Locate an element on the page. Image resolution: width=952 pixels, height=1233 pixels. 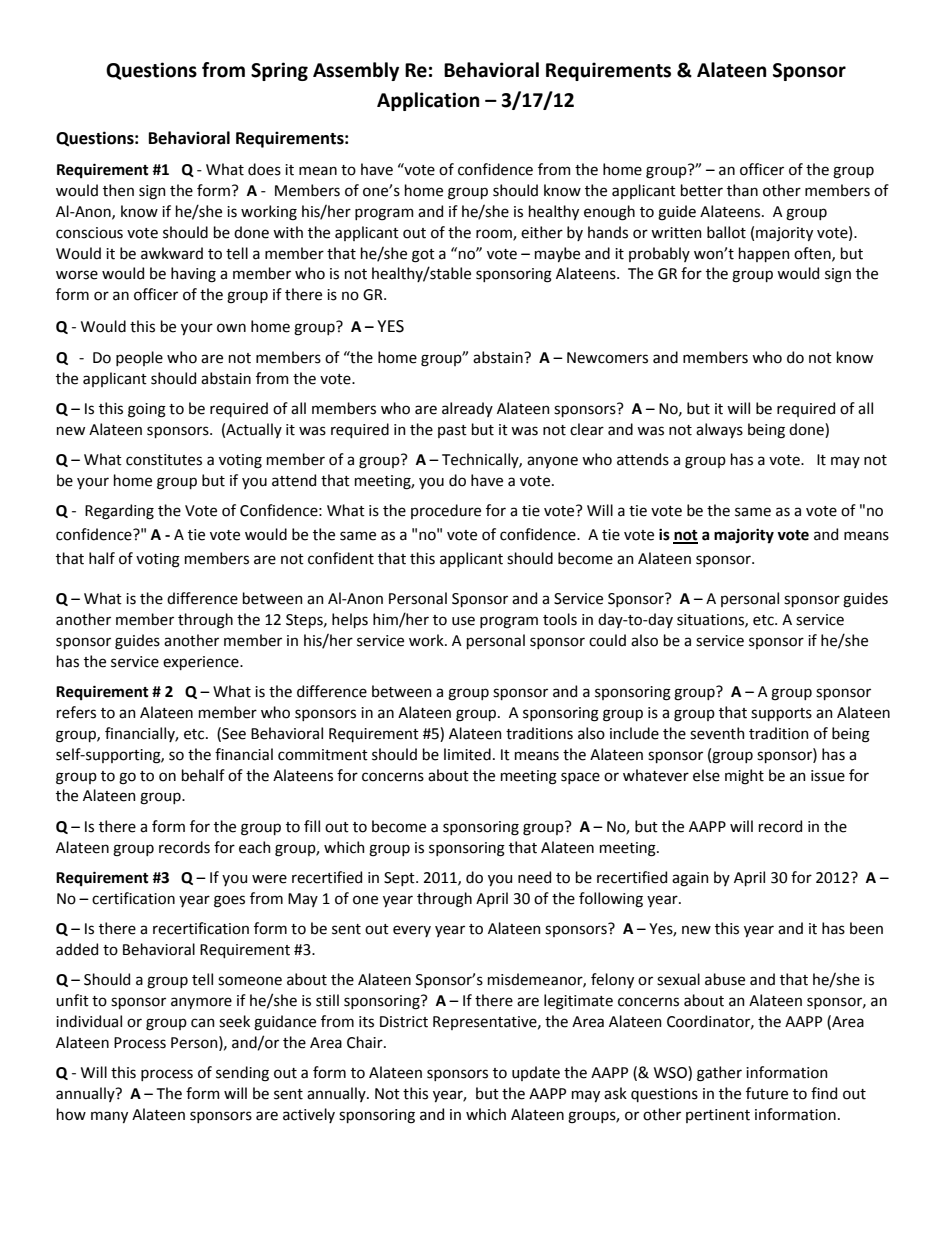
limited is located at coordinates (467, 754).
